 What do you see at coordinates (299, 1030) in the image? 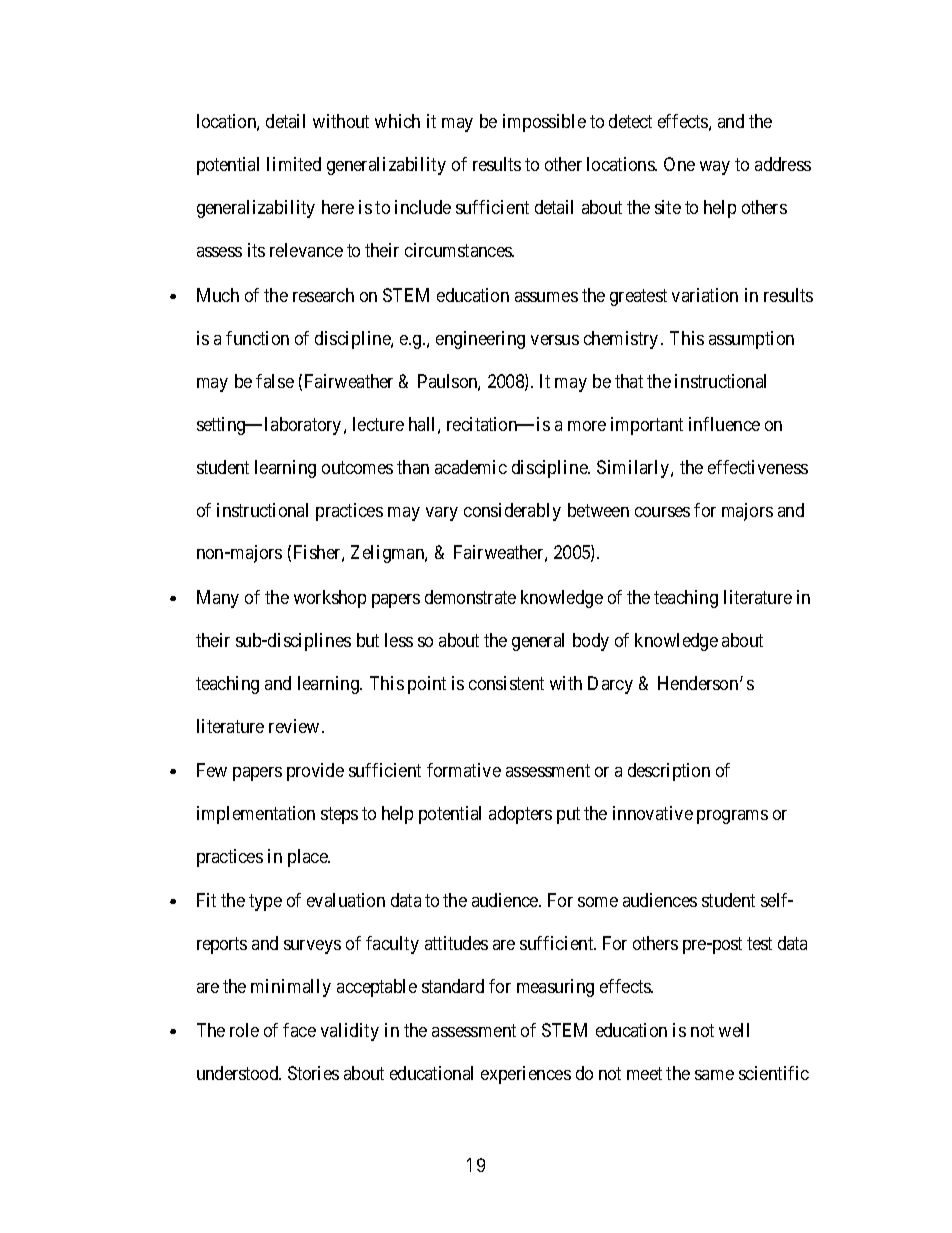
I see `face` at bounding box center [299, 1030].
